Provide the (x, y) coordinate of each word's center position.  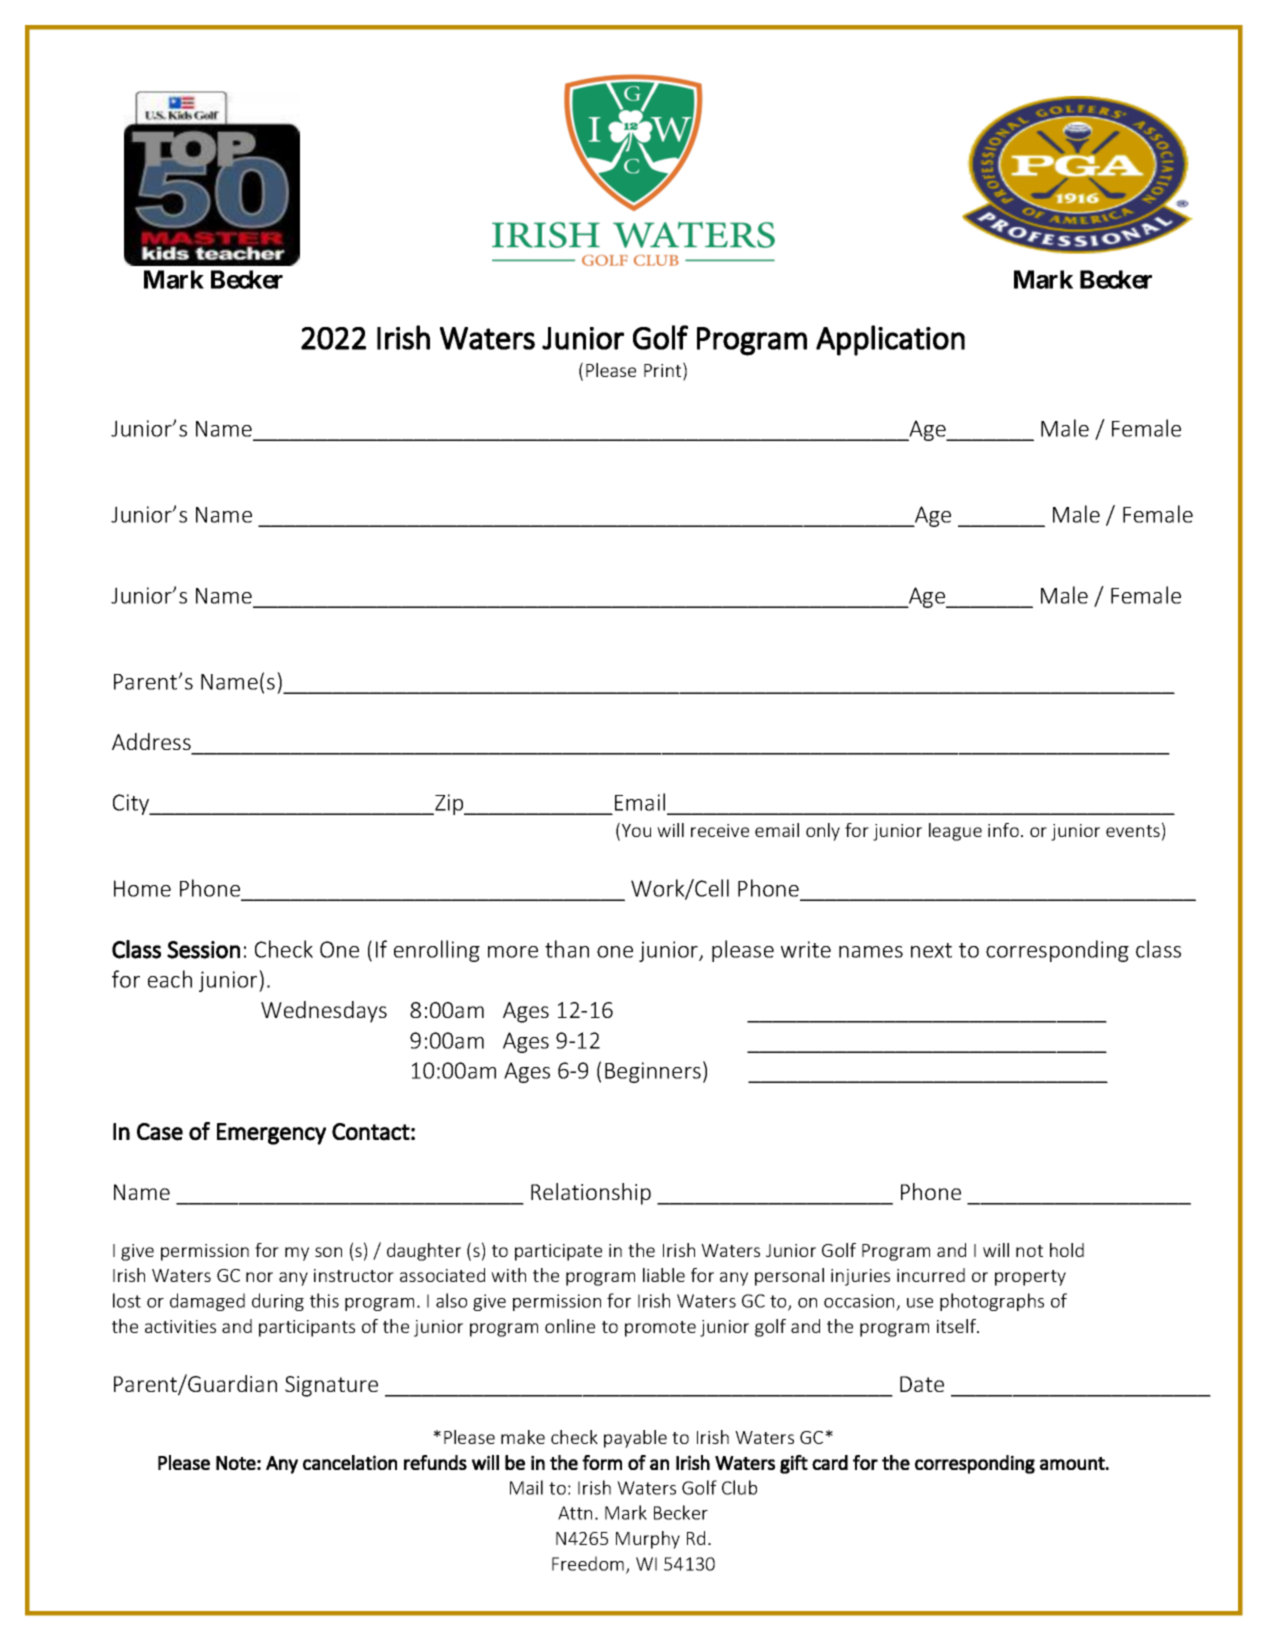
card (830, 1462)
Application (890, 340)
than (567, 949)
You (636, 830)
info (1003, 830)
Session (203, 950)
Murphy (648, 1540)
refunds (435, 1462)
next (931, 950)
